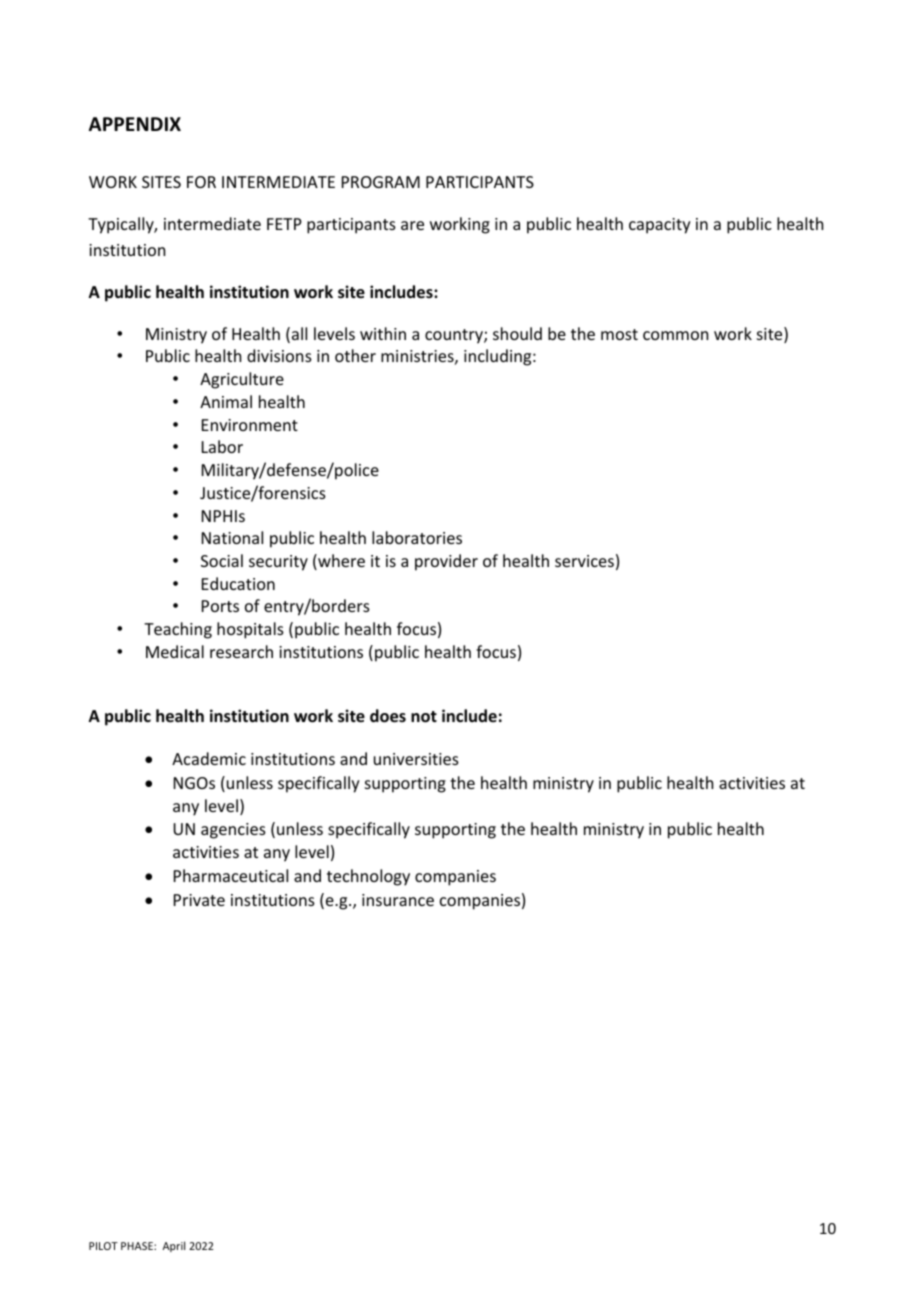 The width and height of the page is (924, 1308). Describe the element at coordinates (175, 651) in the page. I see `Medical` at that location.
